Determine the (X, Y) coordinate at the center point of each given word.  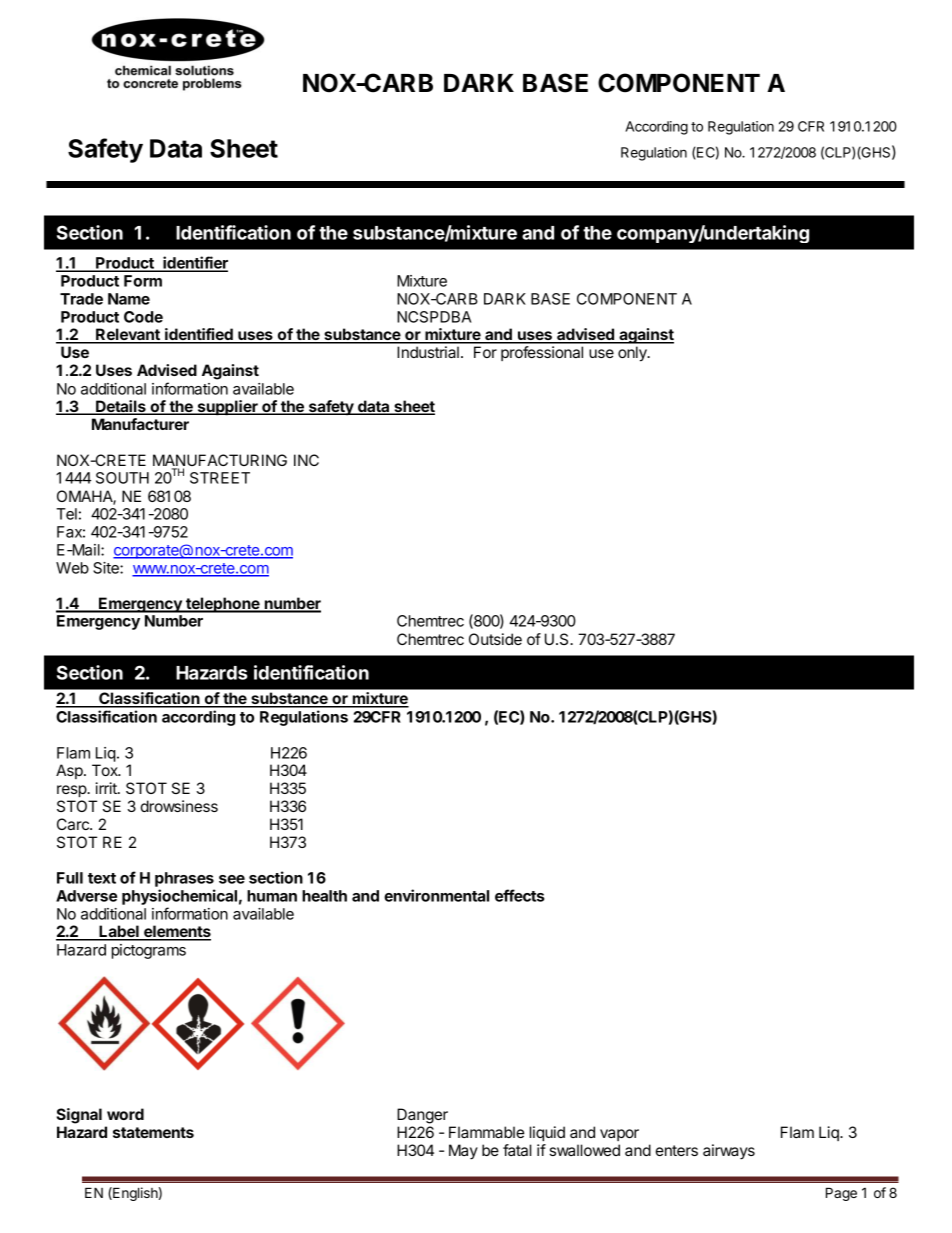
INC (306, 460)
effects (520, 895)
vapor (619, 1135)
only (633, 354)
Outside (495, 639)
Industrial (428, 352)
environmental (436, 895)
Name (129, 299)
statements (153, 1132)
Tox (106, 770)
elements (176, 932)
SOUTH (122, 478)
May (463, 1152)
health (324, 896)
